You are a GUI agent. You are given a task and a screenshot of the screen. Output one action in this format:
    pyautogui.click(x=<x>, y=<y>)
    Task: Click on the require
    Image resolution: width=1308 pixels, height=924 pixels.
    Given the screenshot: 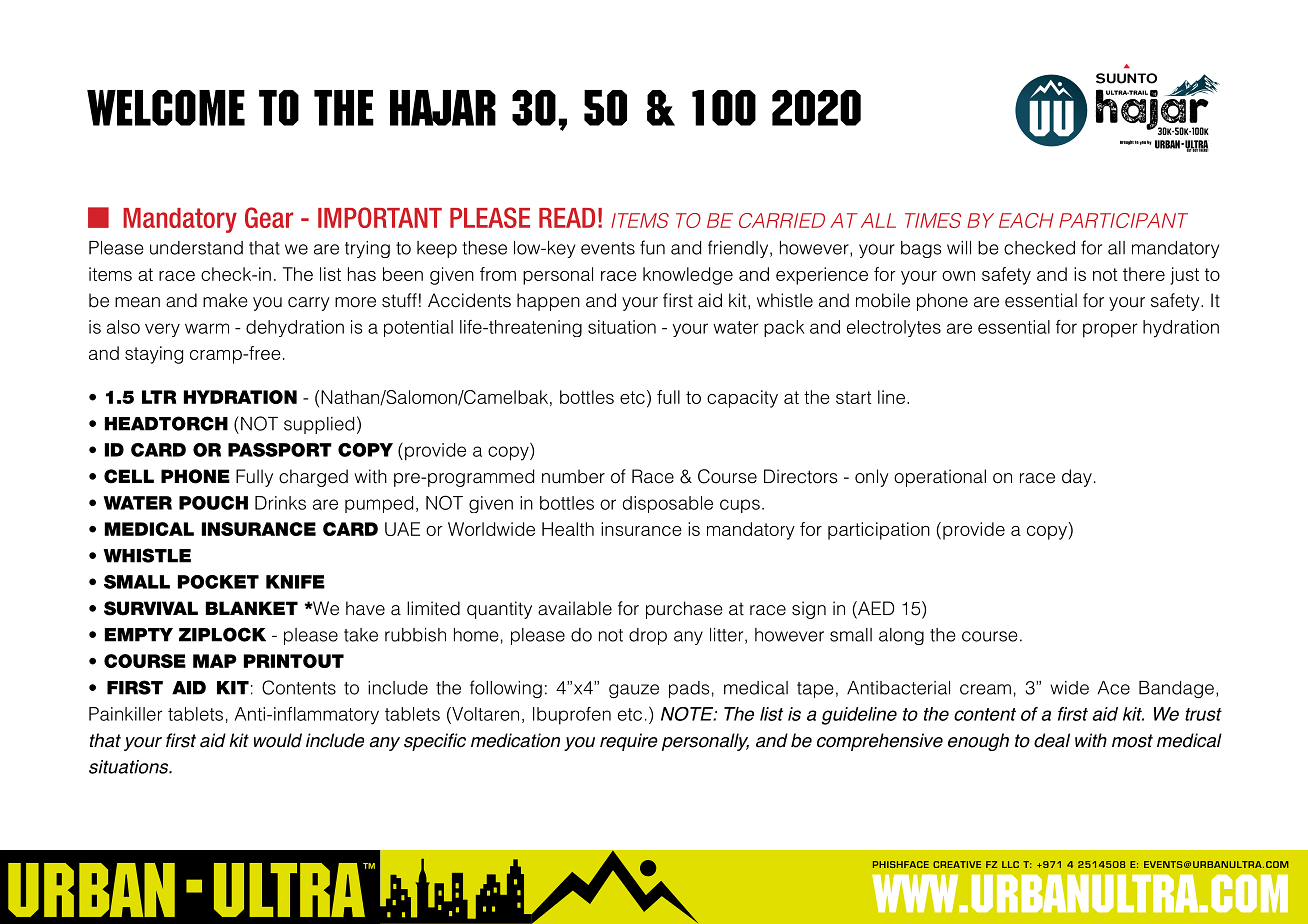 What is the action you would take?
    pyautogui.click(x=629, y=742)
